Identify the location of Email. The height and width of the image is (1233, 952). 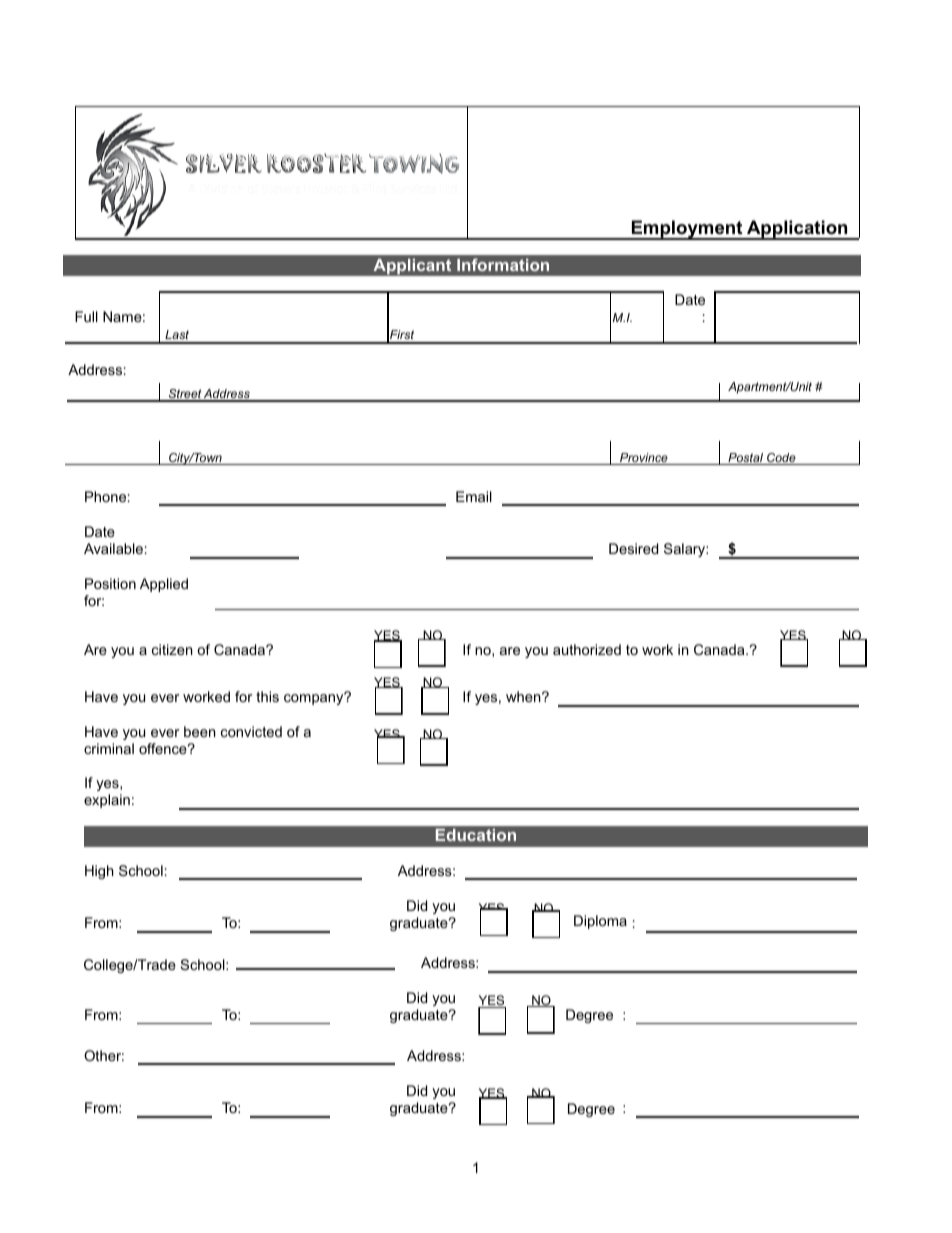
(474, 496).
